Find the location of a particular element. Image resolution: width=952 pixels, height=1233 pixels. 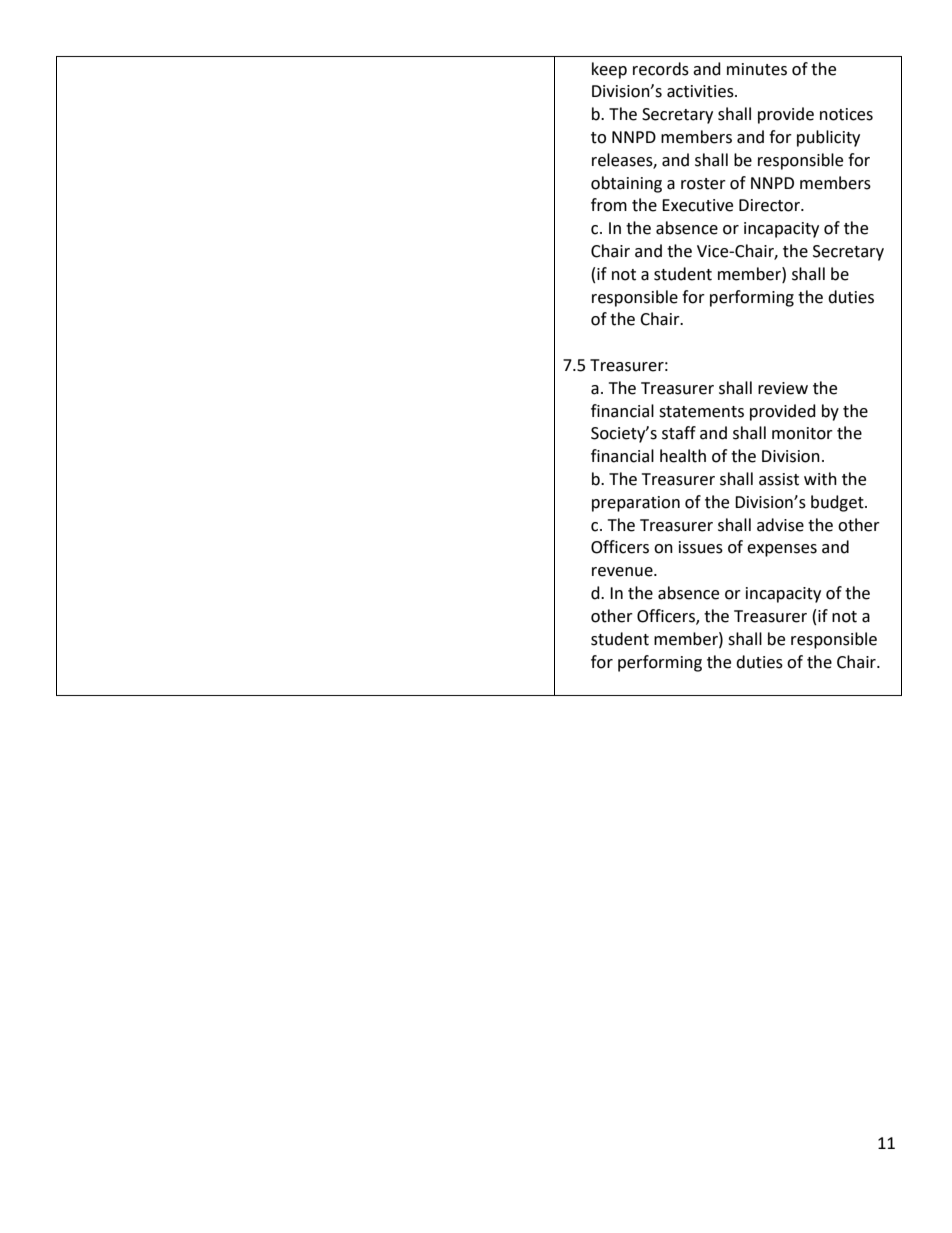

staff is located at coordinates (679, 433).
